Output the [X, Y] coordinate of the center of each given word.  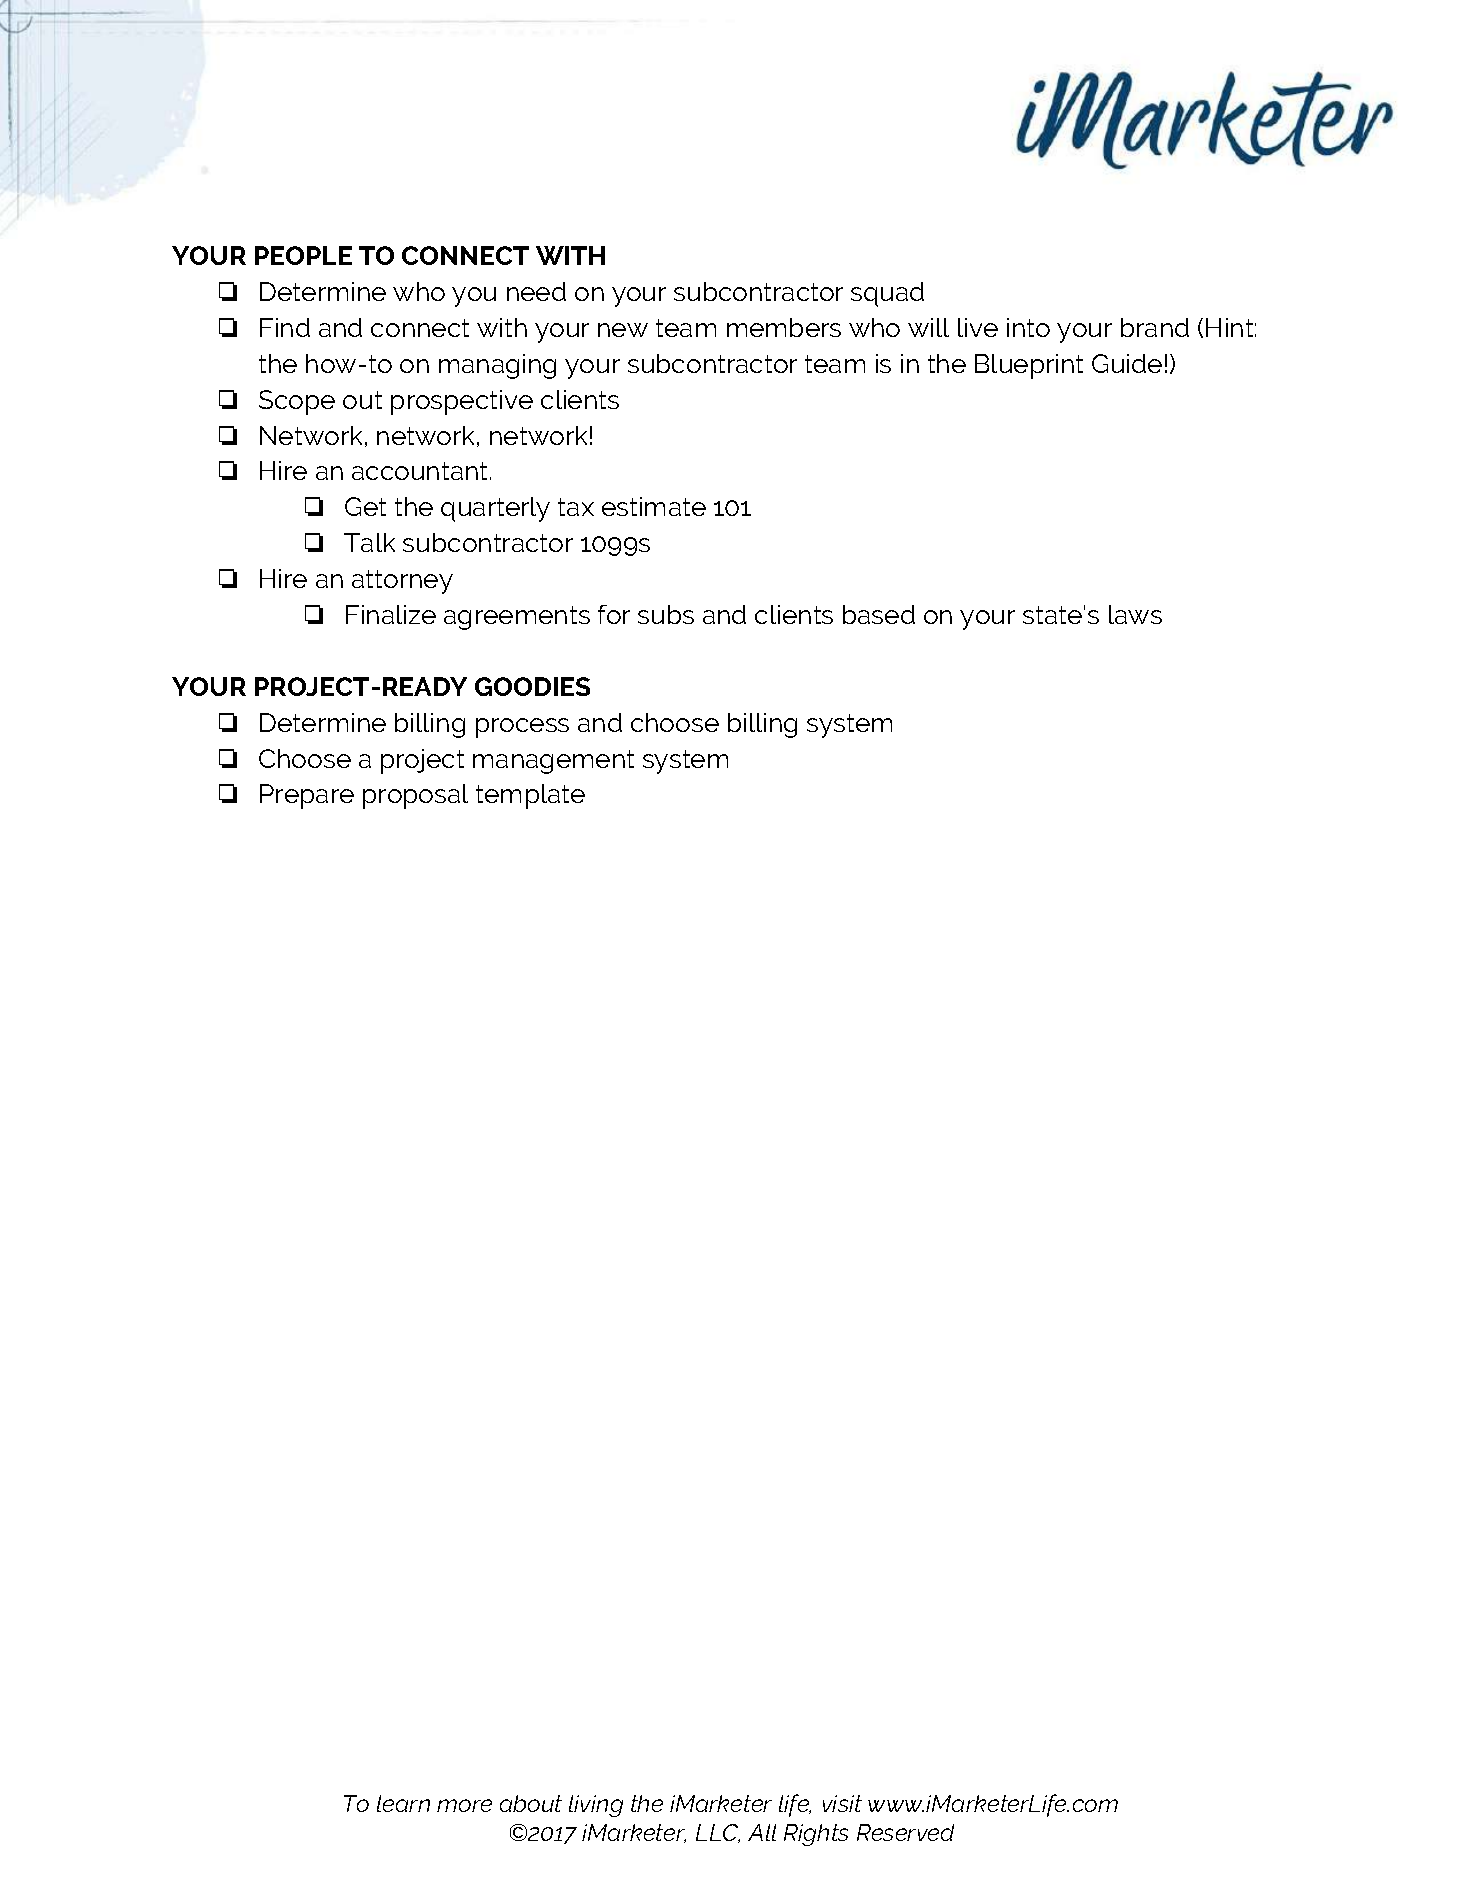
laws [1135, 614]
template [530, 796]
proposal [415, 796]
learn [403, 1803]
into [1028, 327]
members [784, 327]
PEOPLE [303, 255]
